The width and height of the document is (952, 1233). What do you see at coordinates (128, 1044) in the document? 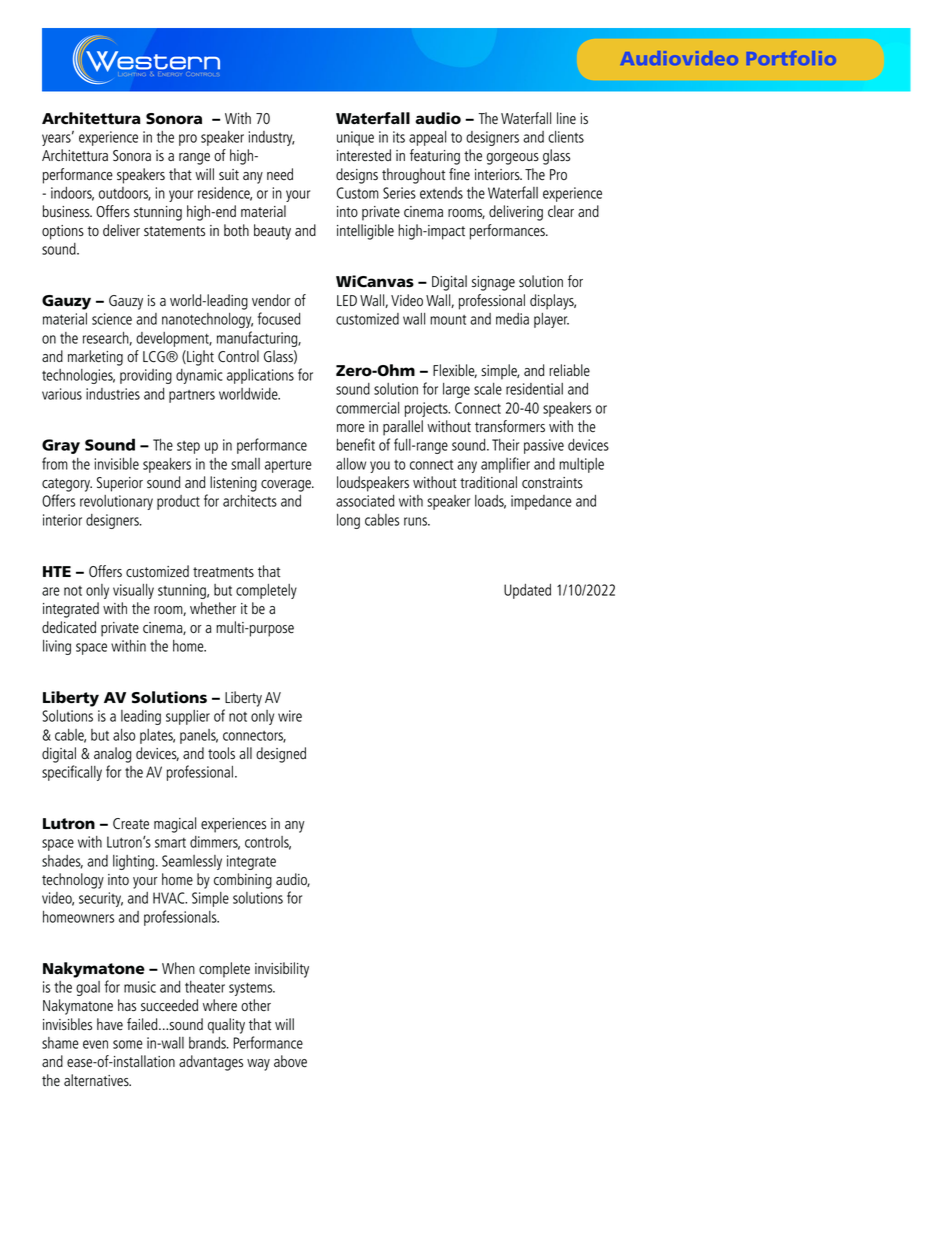
I see `some` at bounding box center [128, 1044].
